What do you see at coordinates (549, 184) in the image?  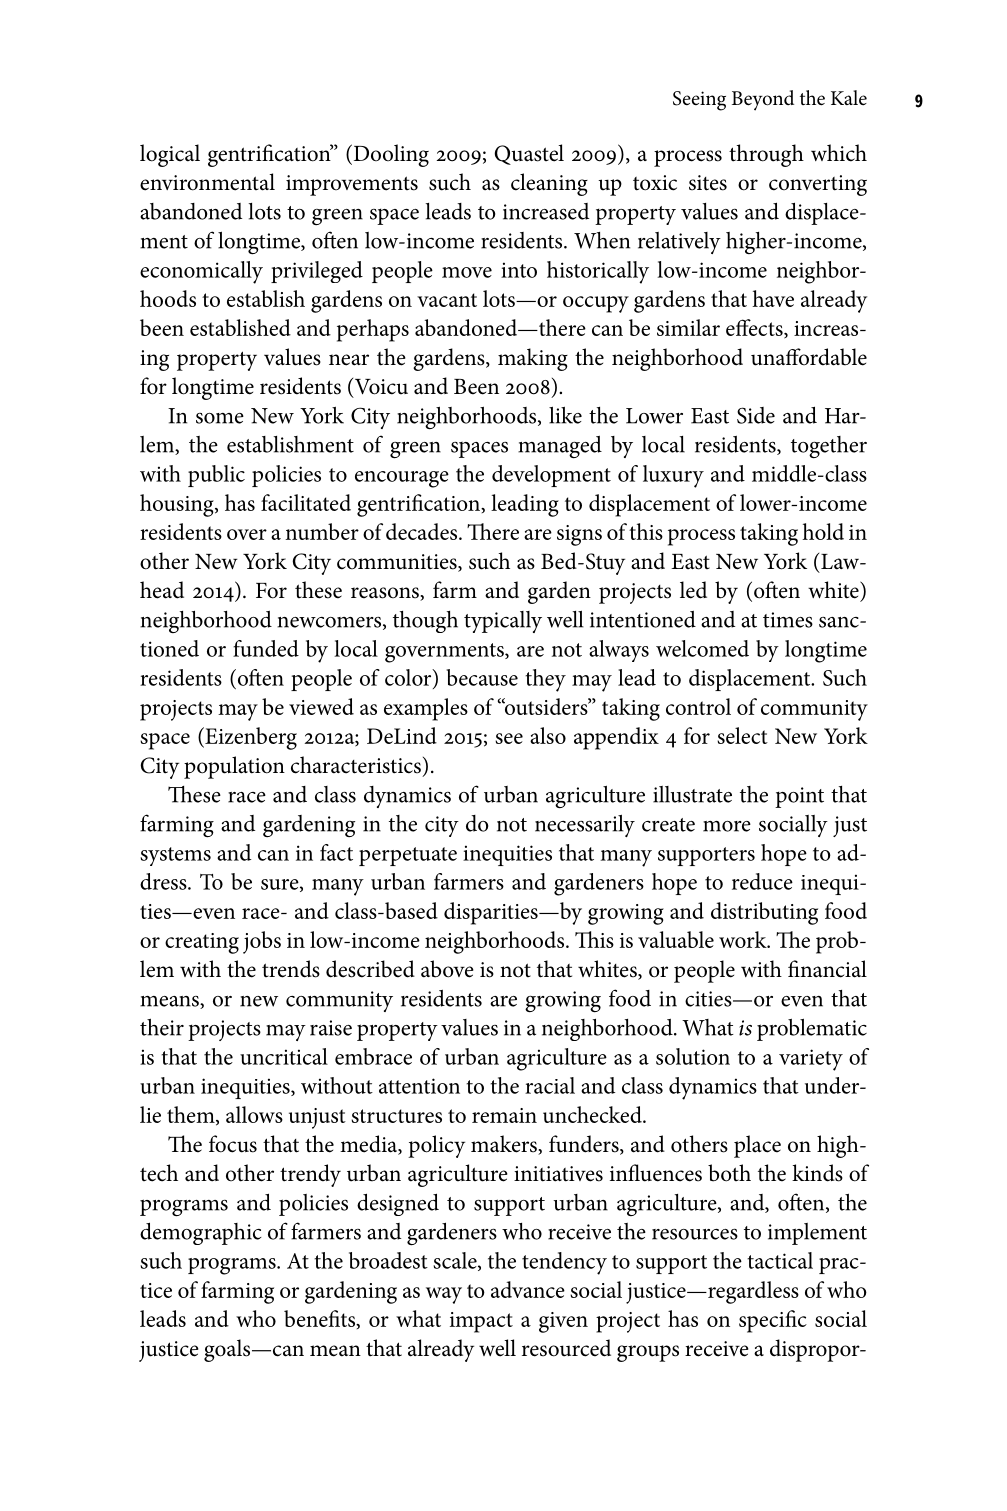 I see `cleaning` at bounding box center [549, 184].
